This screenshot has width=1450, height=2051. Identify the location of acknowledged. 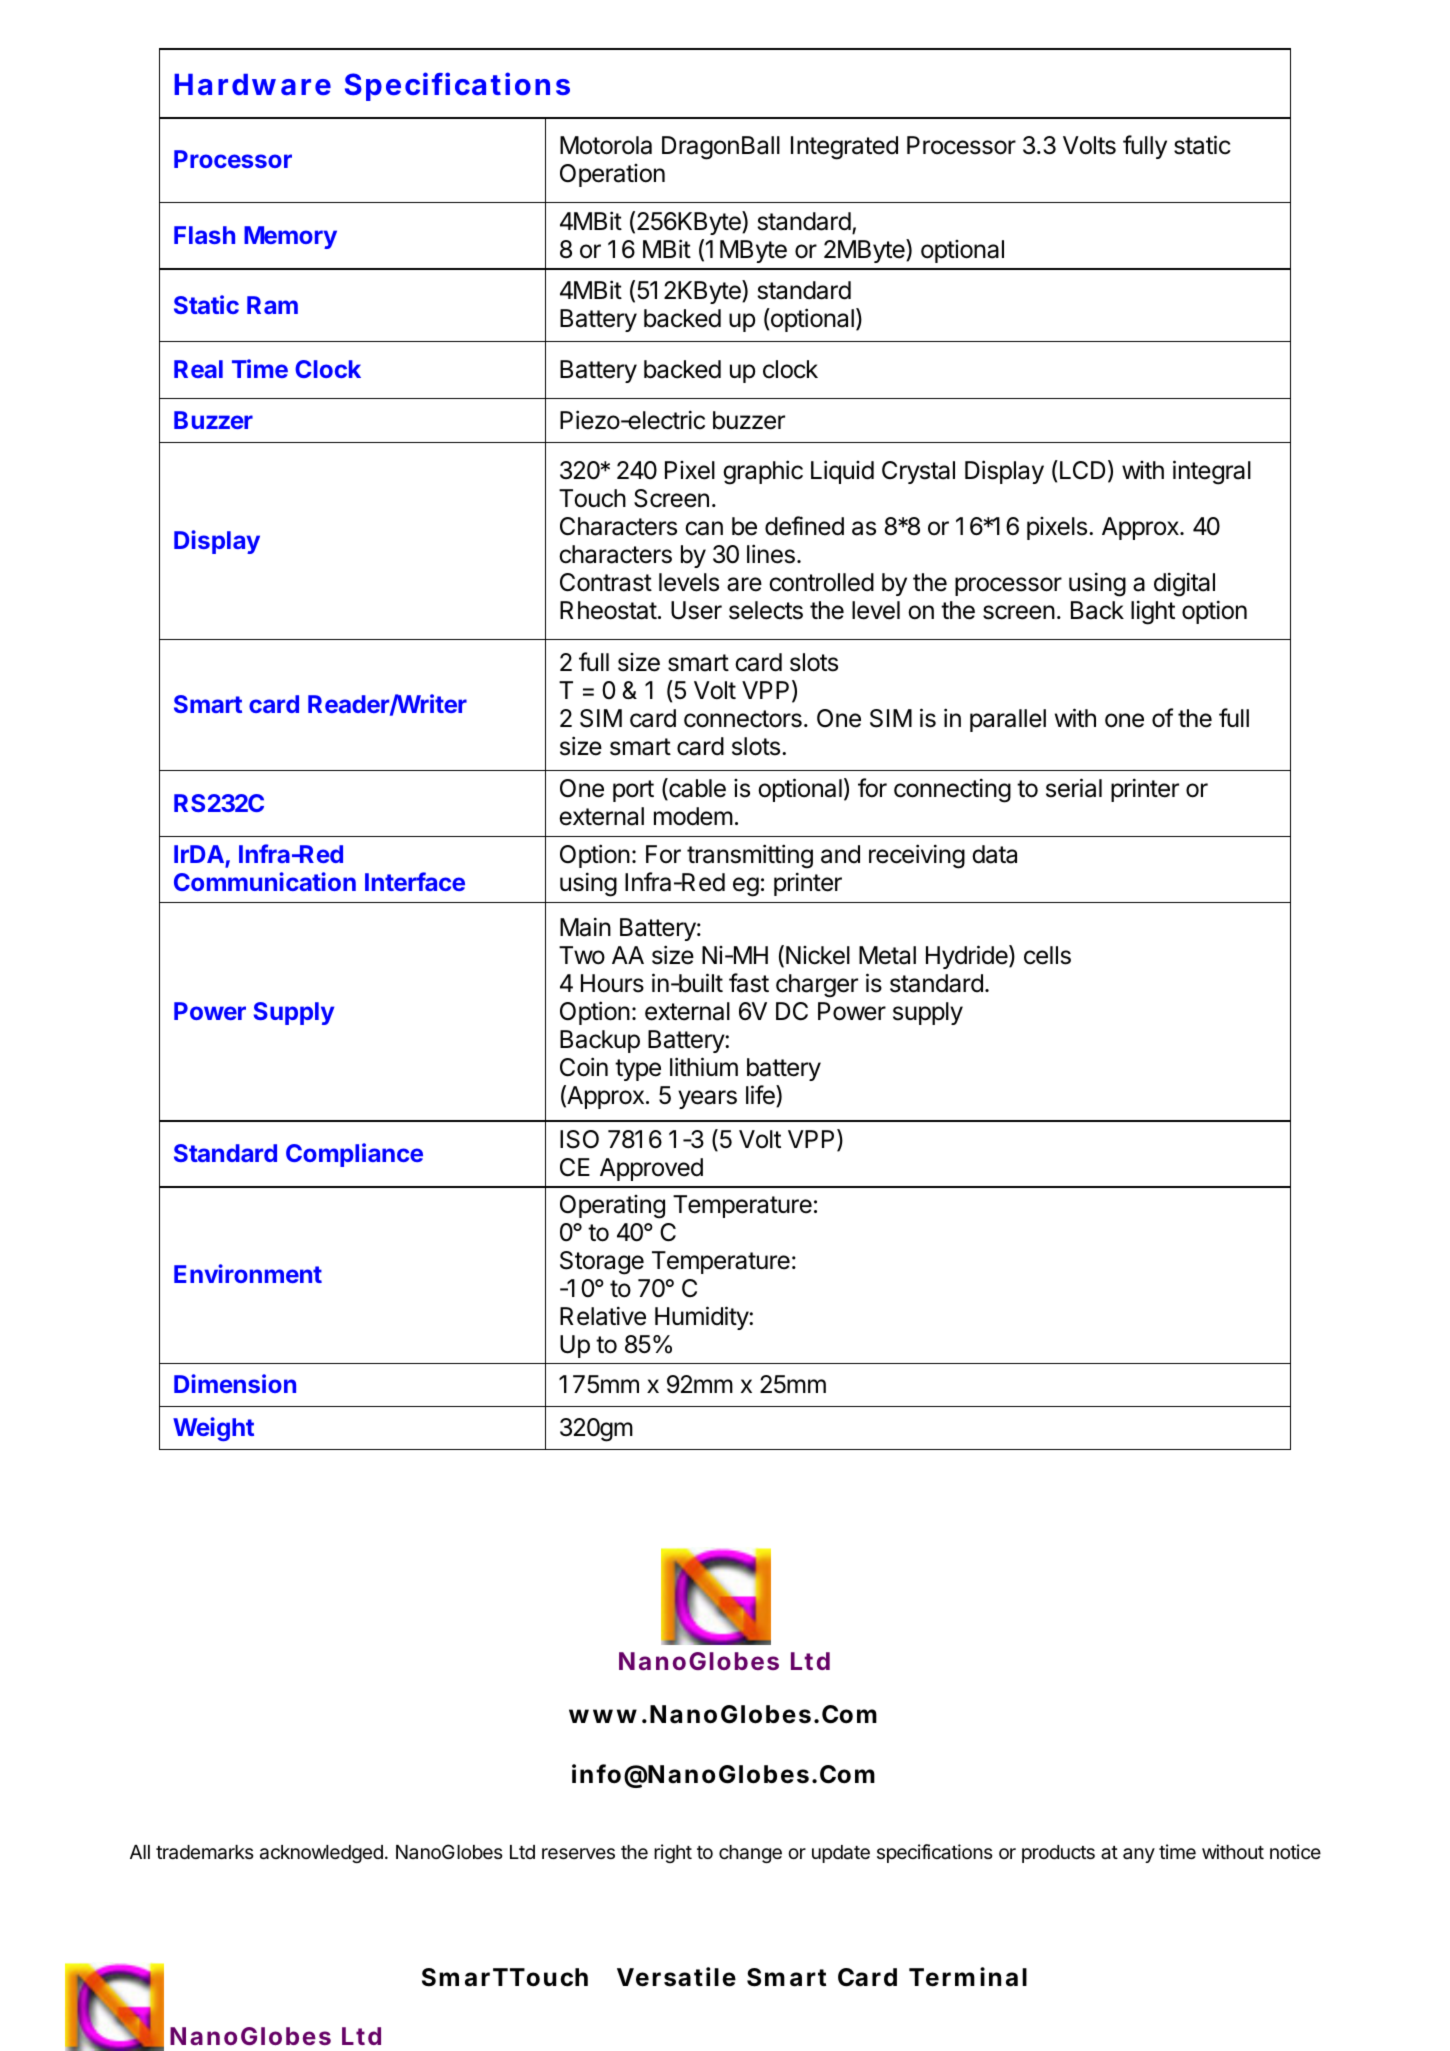
(321, 1854).
